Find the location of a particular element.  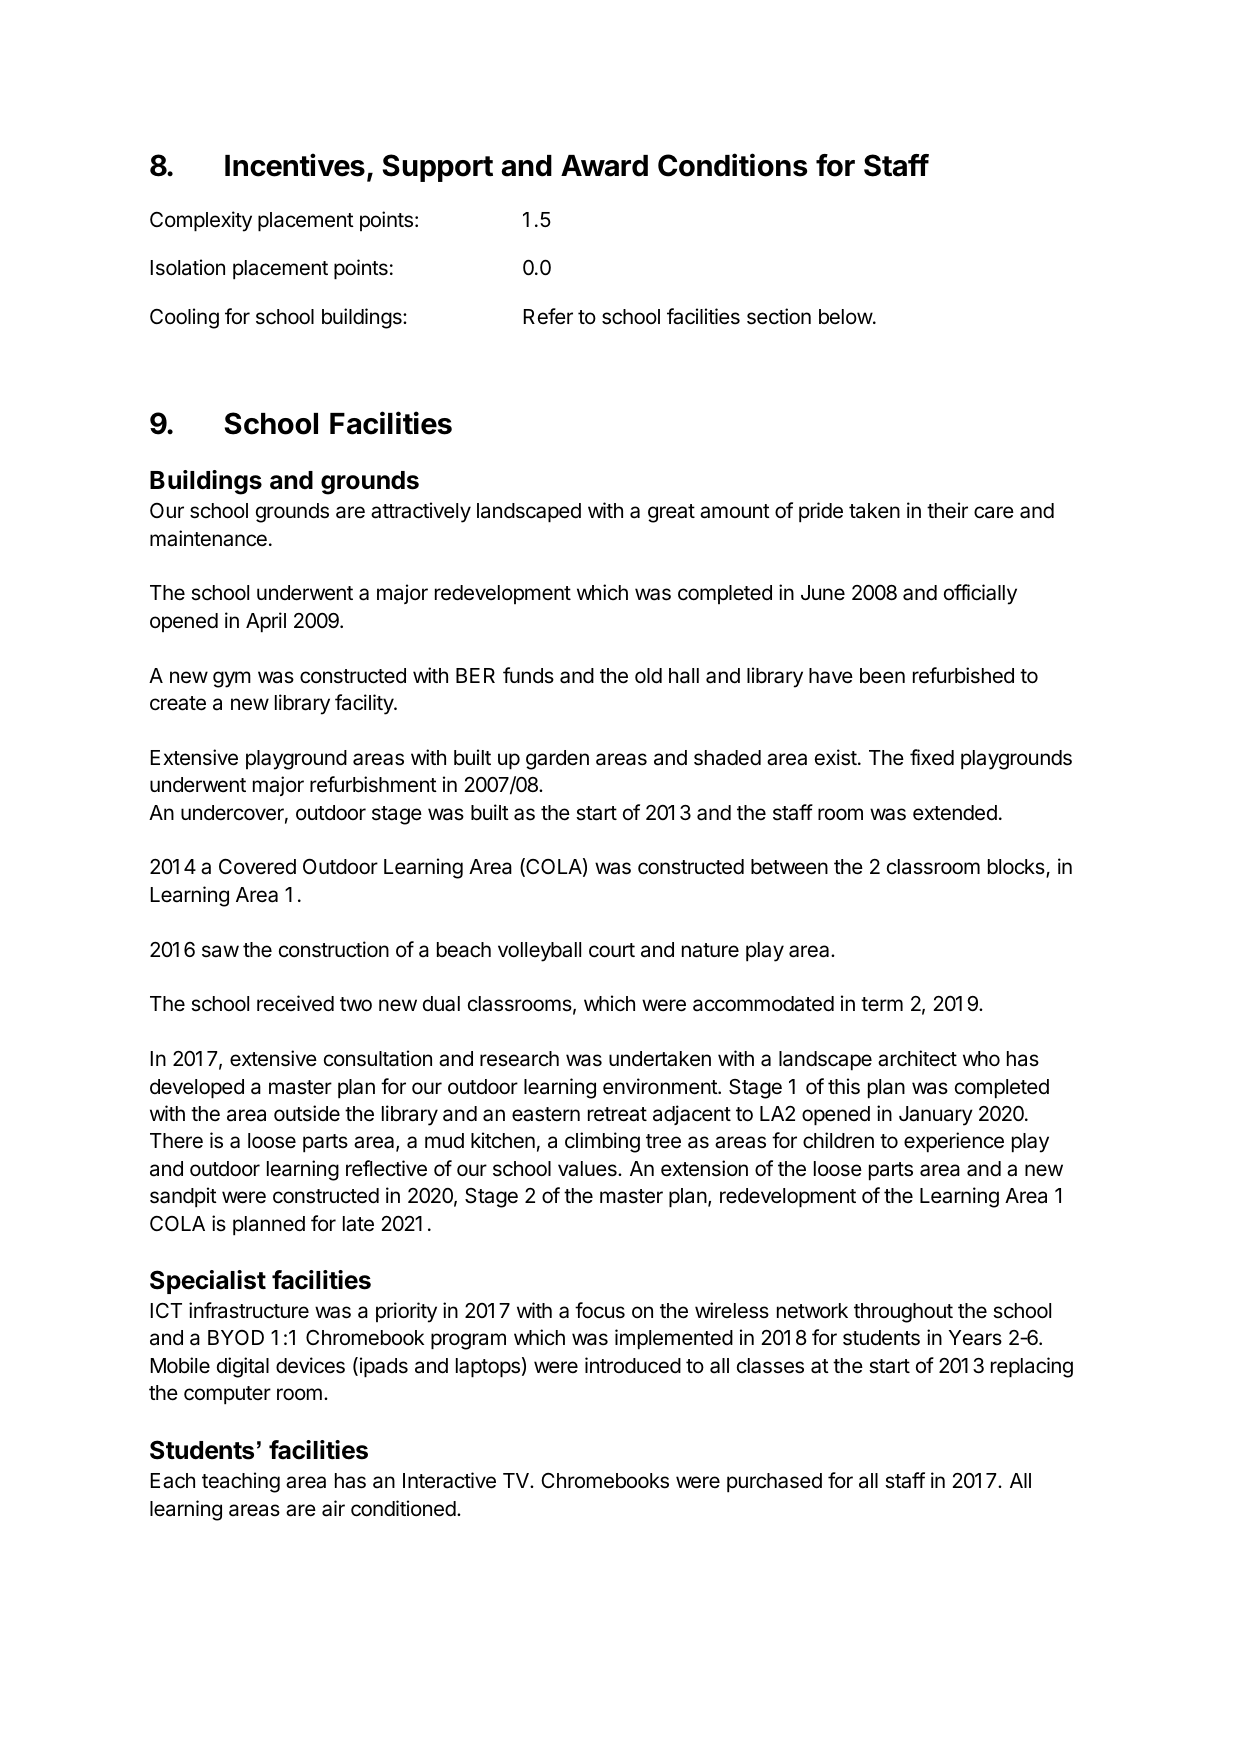

Incentives is located at coordinates (295, 165).
